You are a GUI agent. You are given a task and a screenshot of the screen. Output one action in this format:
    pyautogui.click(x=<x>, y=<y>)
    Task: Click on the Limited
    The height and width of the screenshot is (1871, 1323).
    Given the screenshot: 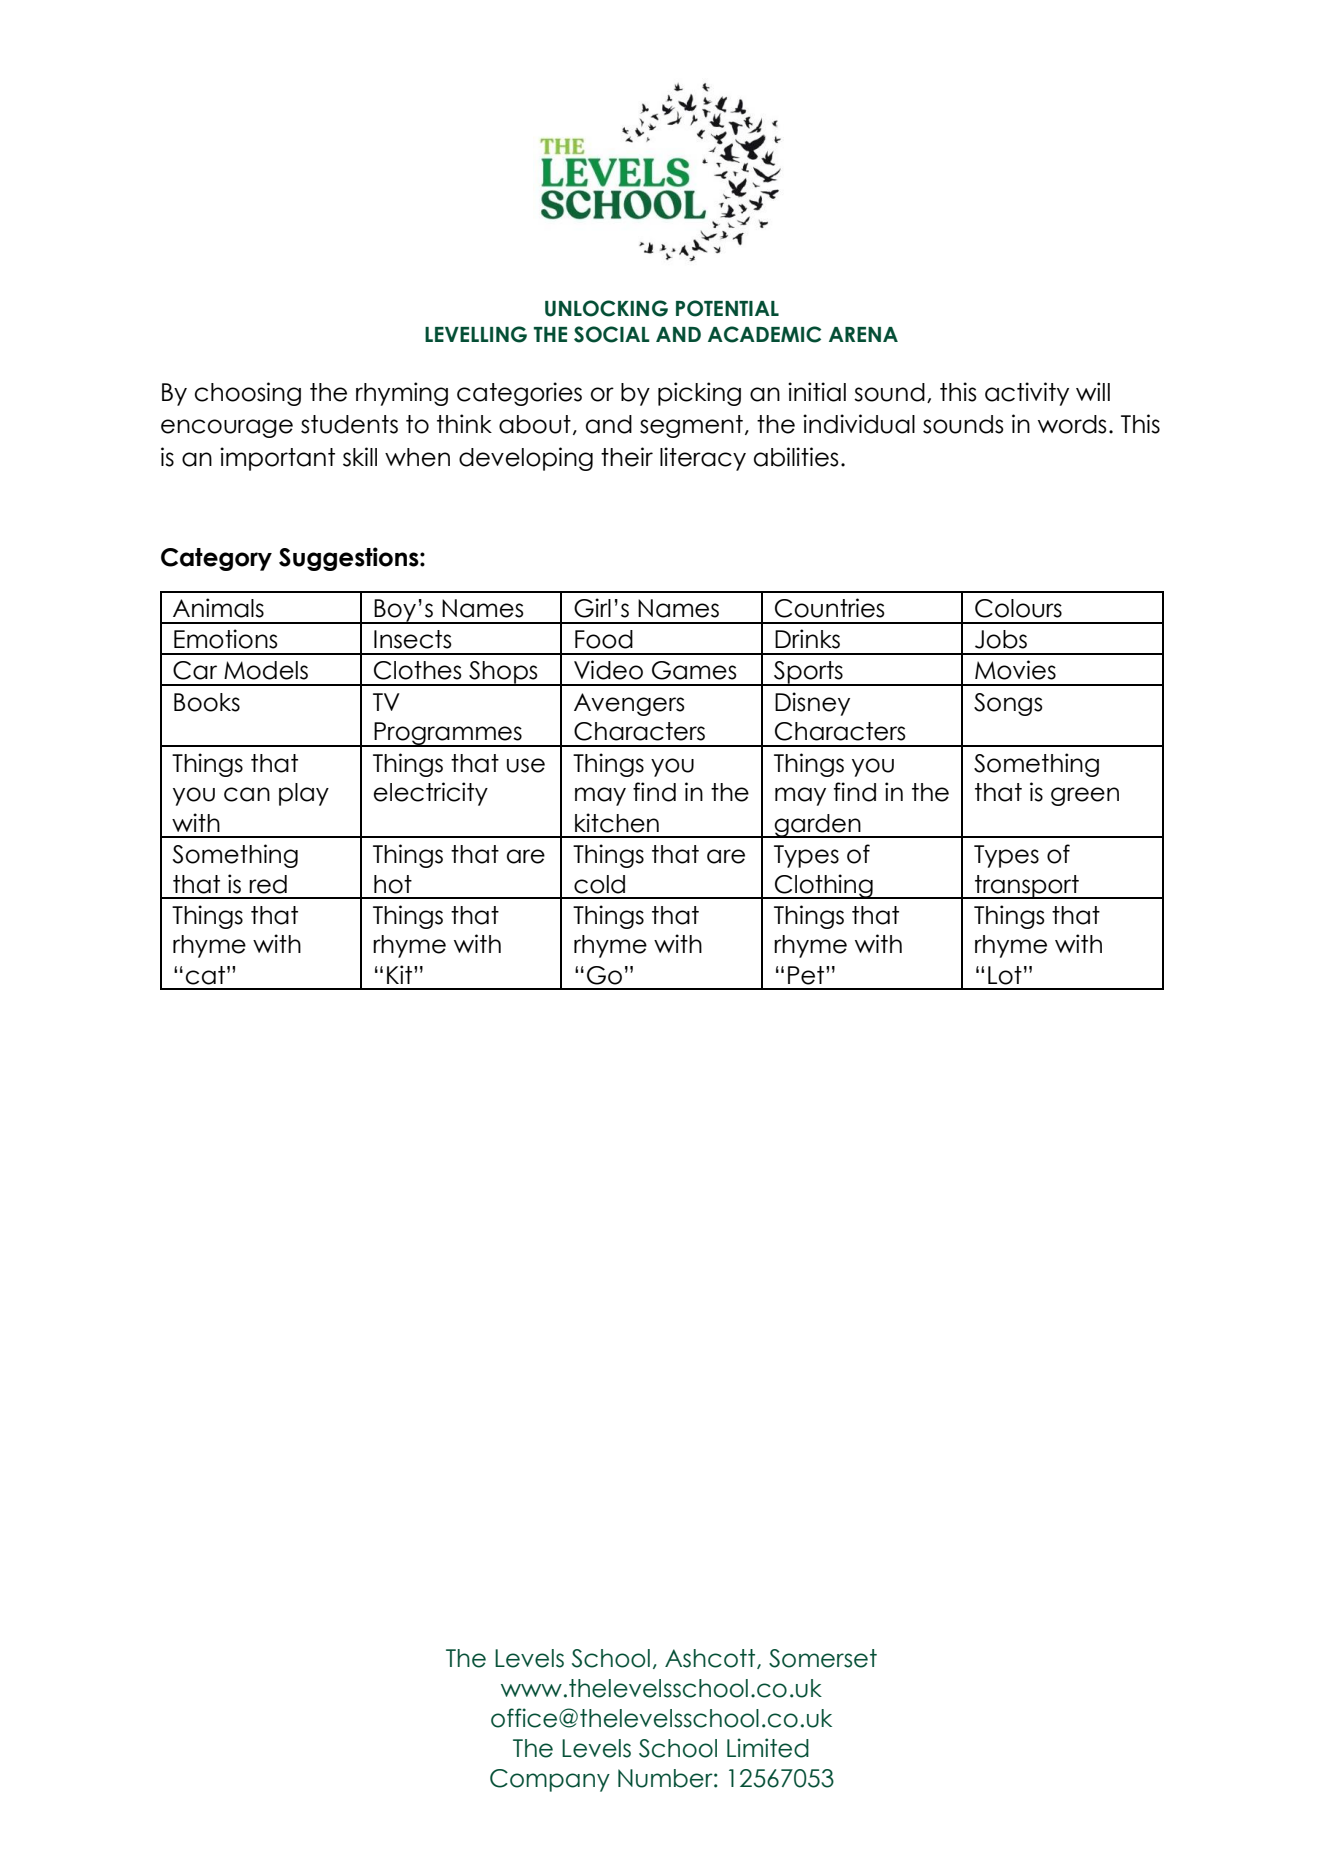 What is the action you would take?
    pyautogui.click(x=768, y=1748)
